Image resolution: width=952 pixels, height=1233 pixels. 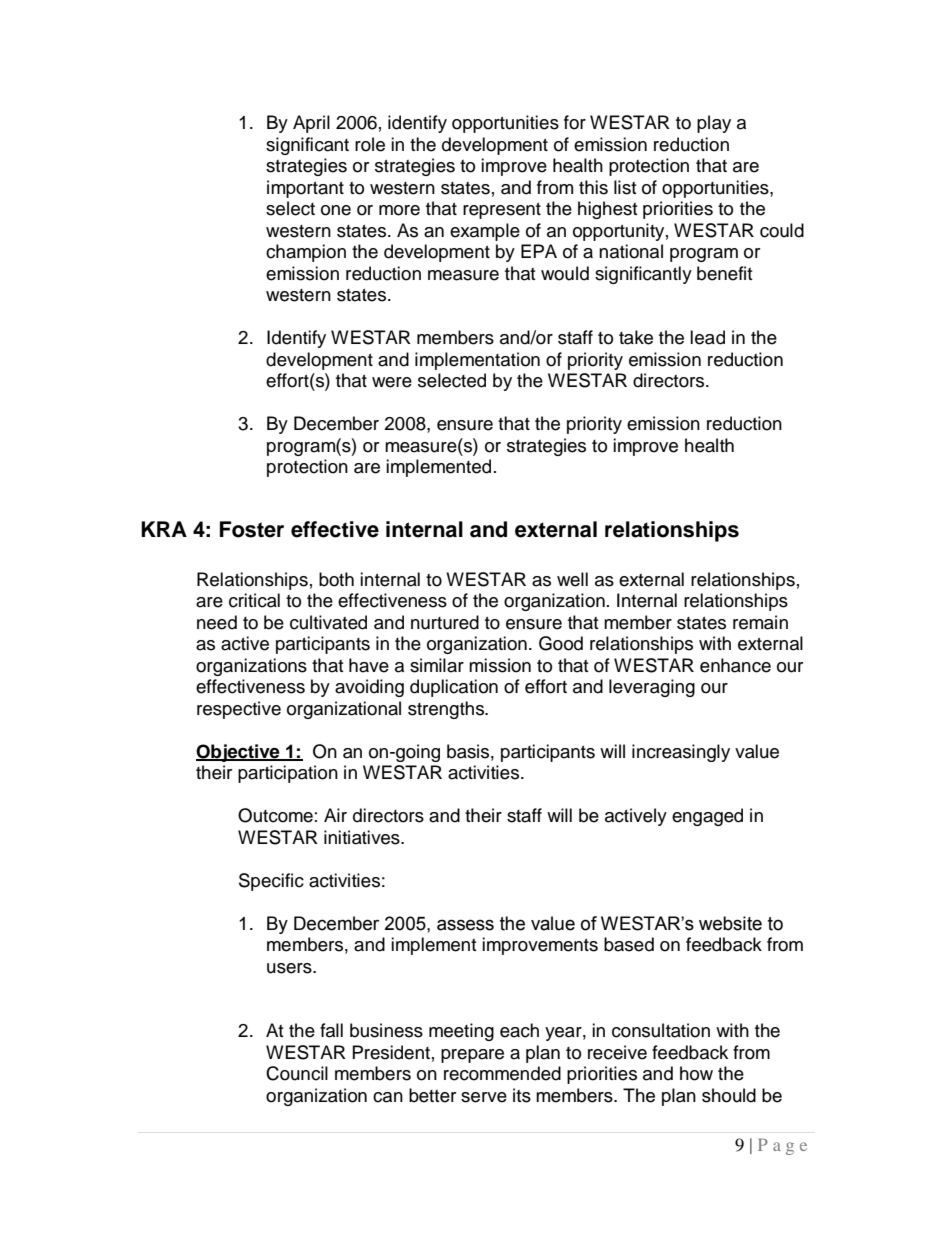 I want to click on lead, so click(x=707, y=337).
